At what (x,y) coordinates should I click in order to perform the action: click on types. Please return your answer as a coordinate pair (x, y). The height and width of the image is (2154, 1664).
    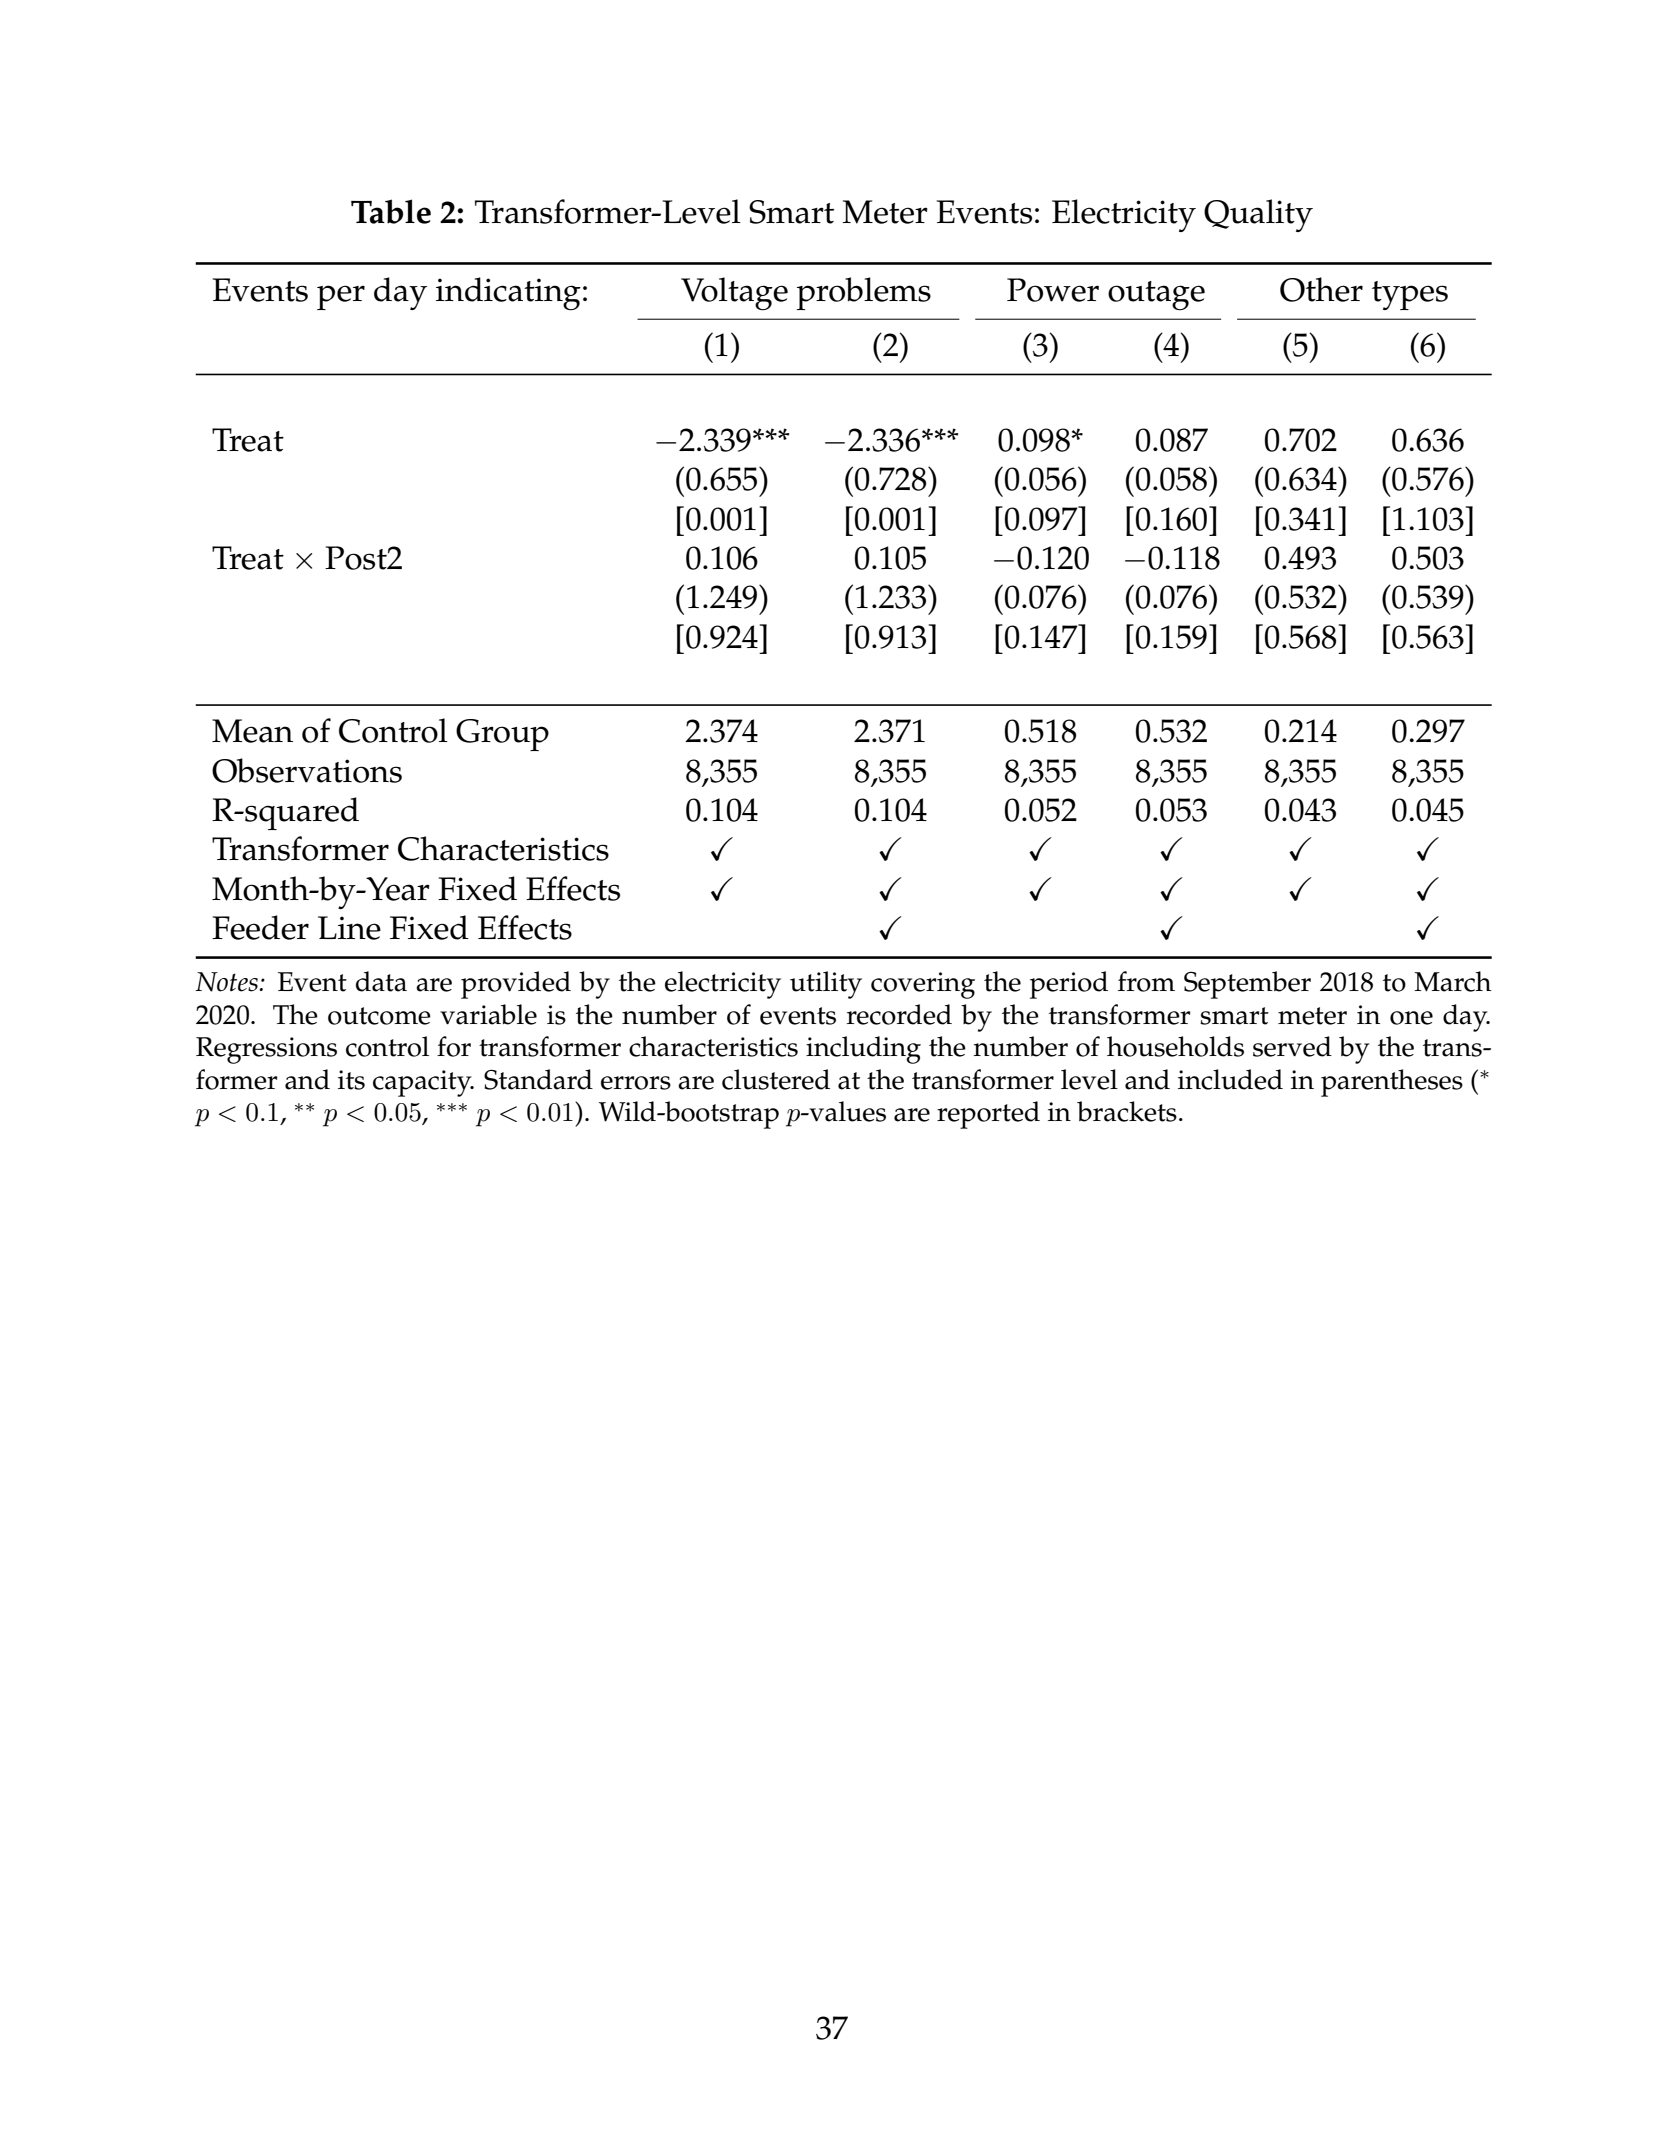
    Looking at the image, I should click on (1410, 295).
